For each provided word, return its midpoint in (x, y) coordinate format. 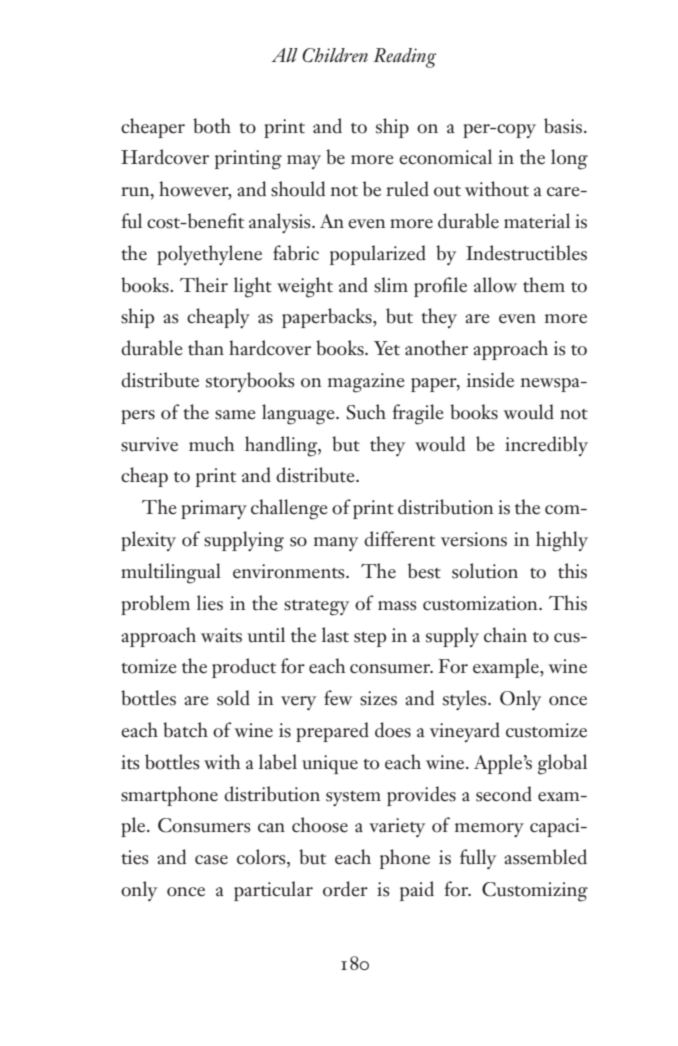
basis (563, 126)
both (212, 126)
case (211, 860)
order (345, 889)
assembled (545, 857)
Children (335, 55)
